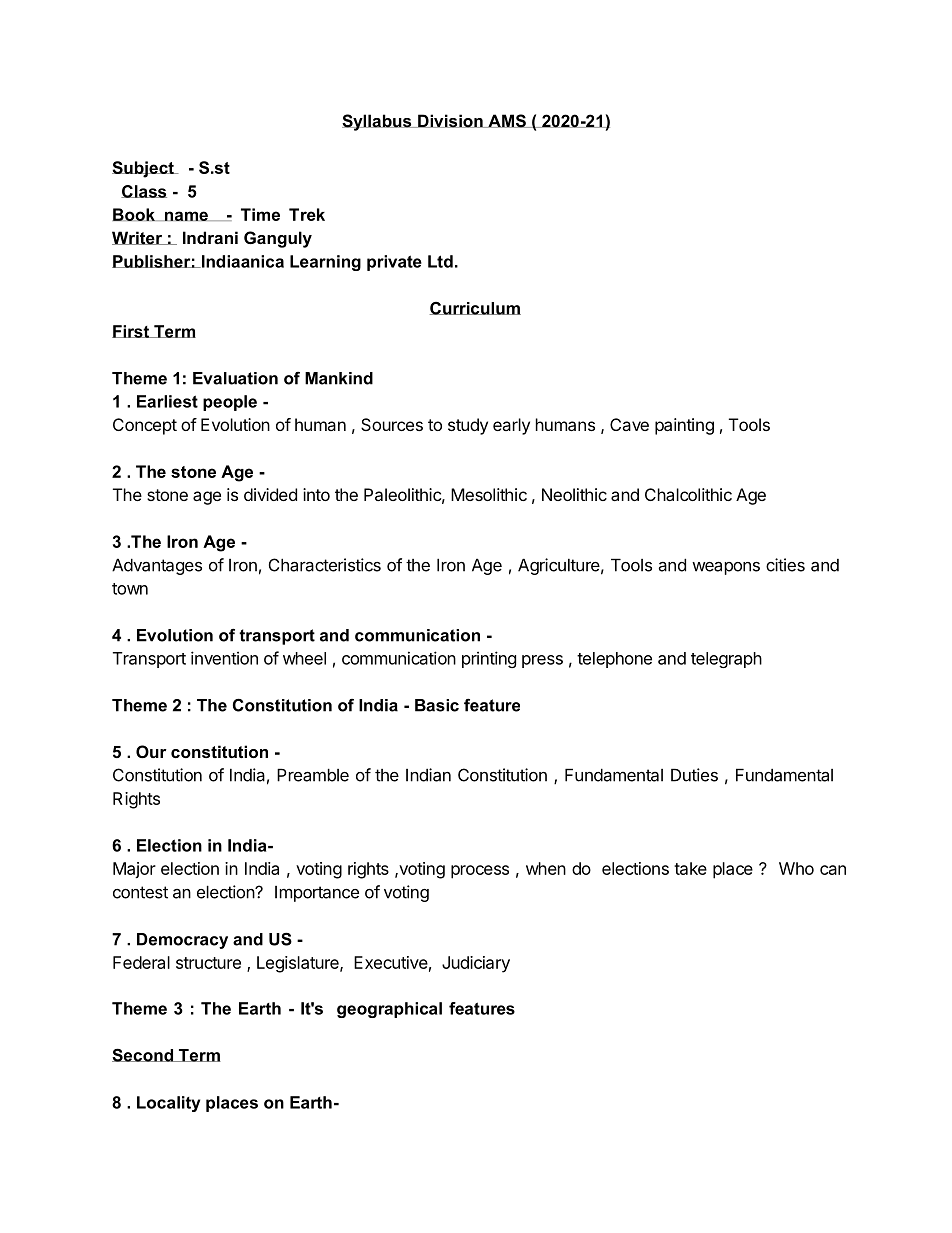 This screenshot has width=952, height=1233. I want to click on divided, so click(270, 494).
